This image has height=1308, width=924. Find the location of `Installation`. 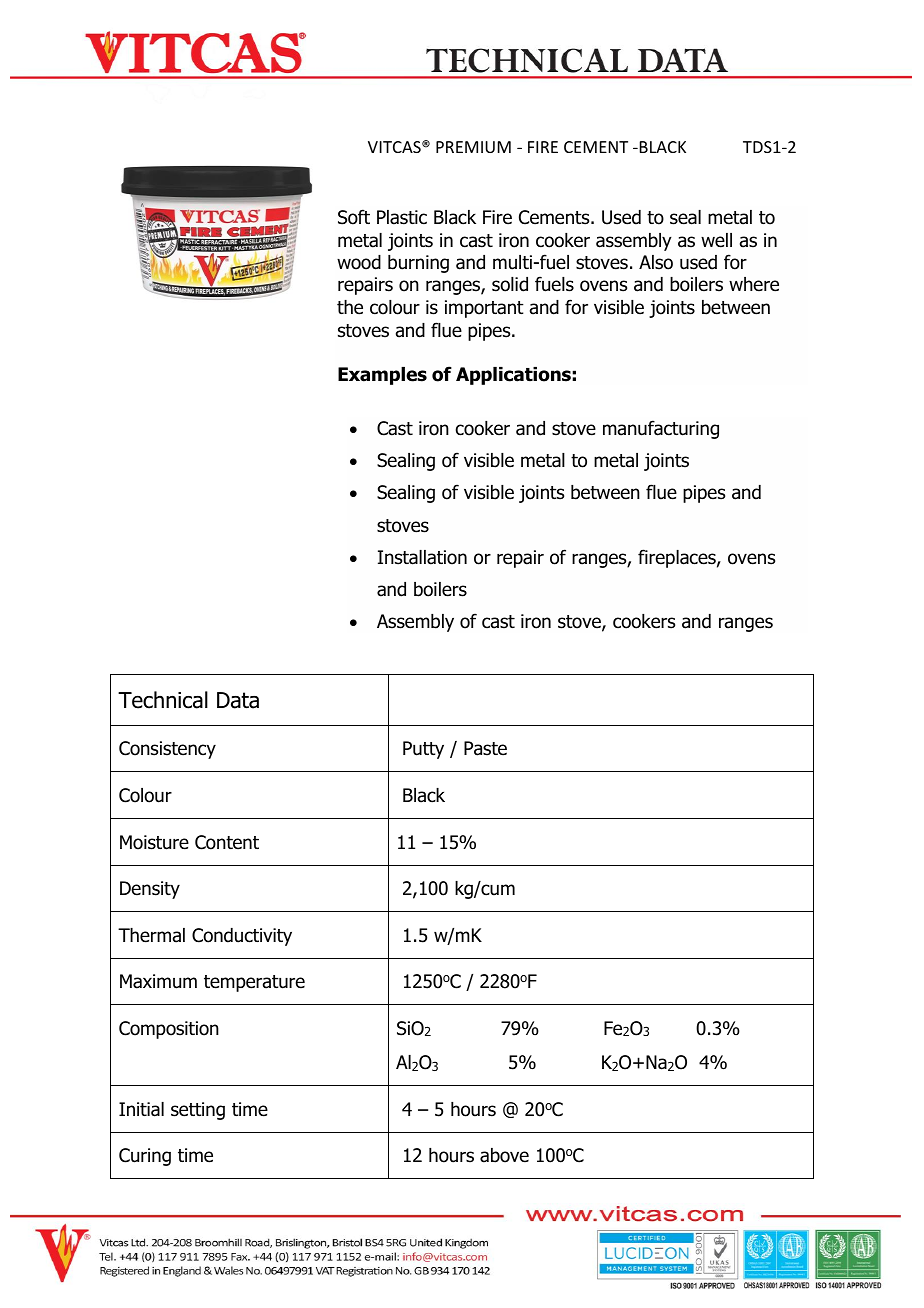

Installation is located at coordinates (422, 557).
